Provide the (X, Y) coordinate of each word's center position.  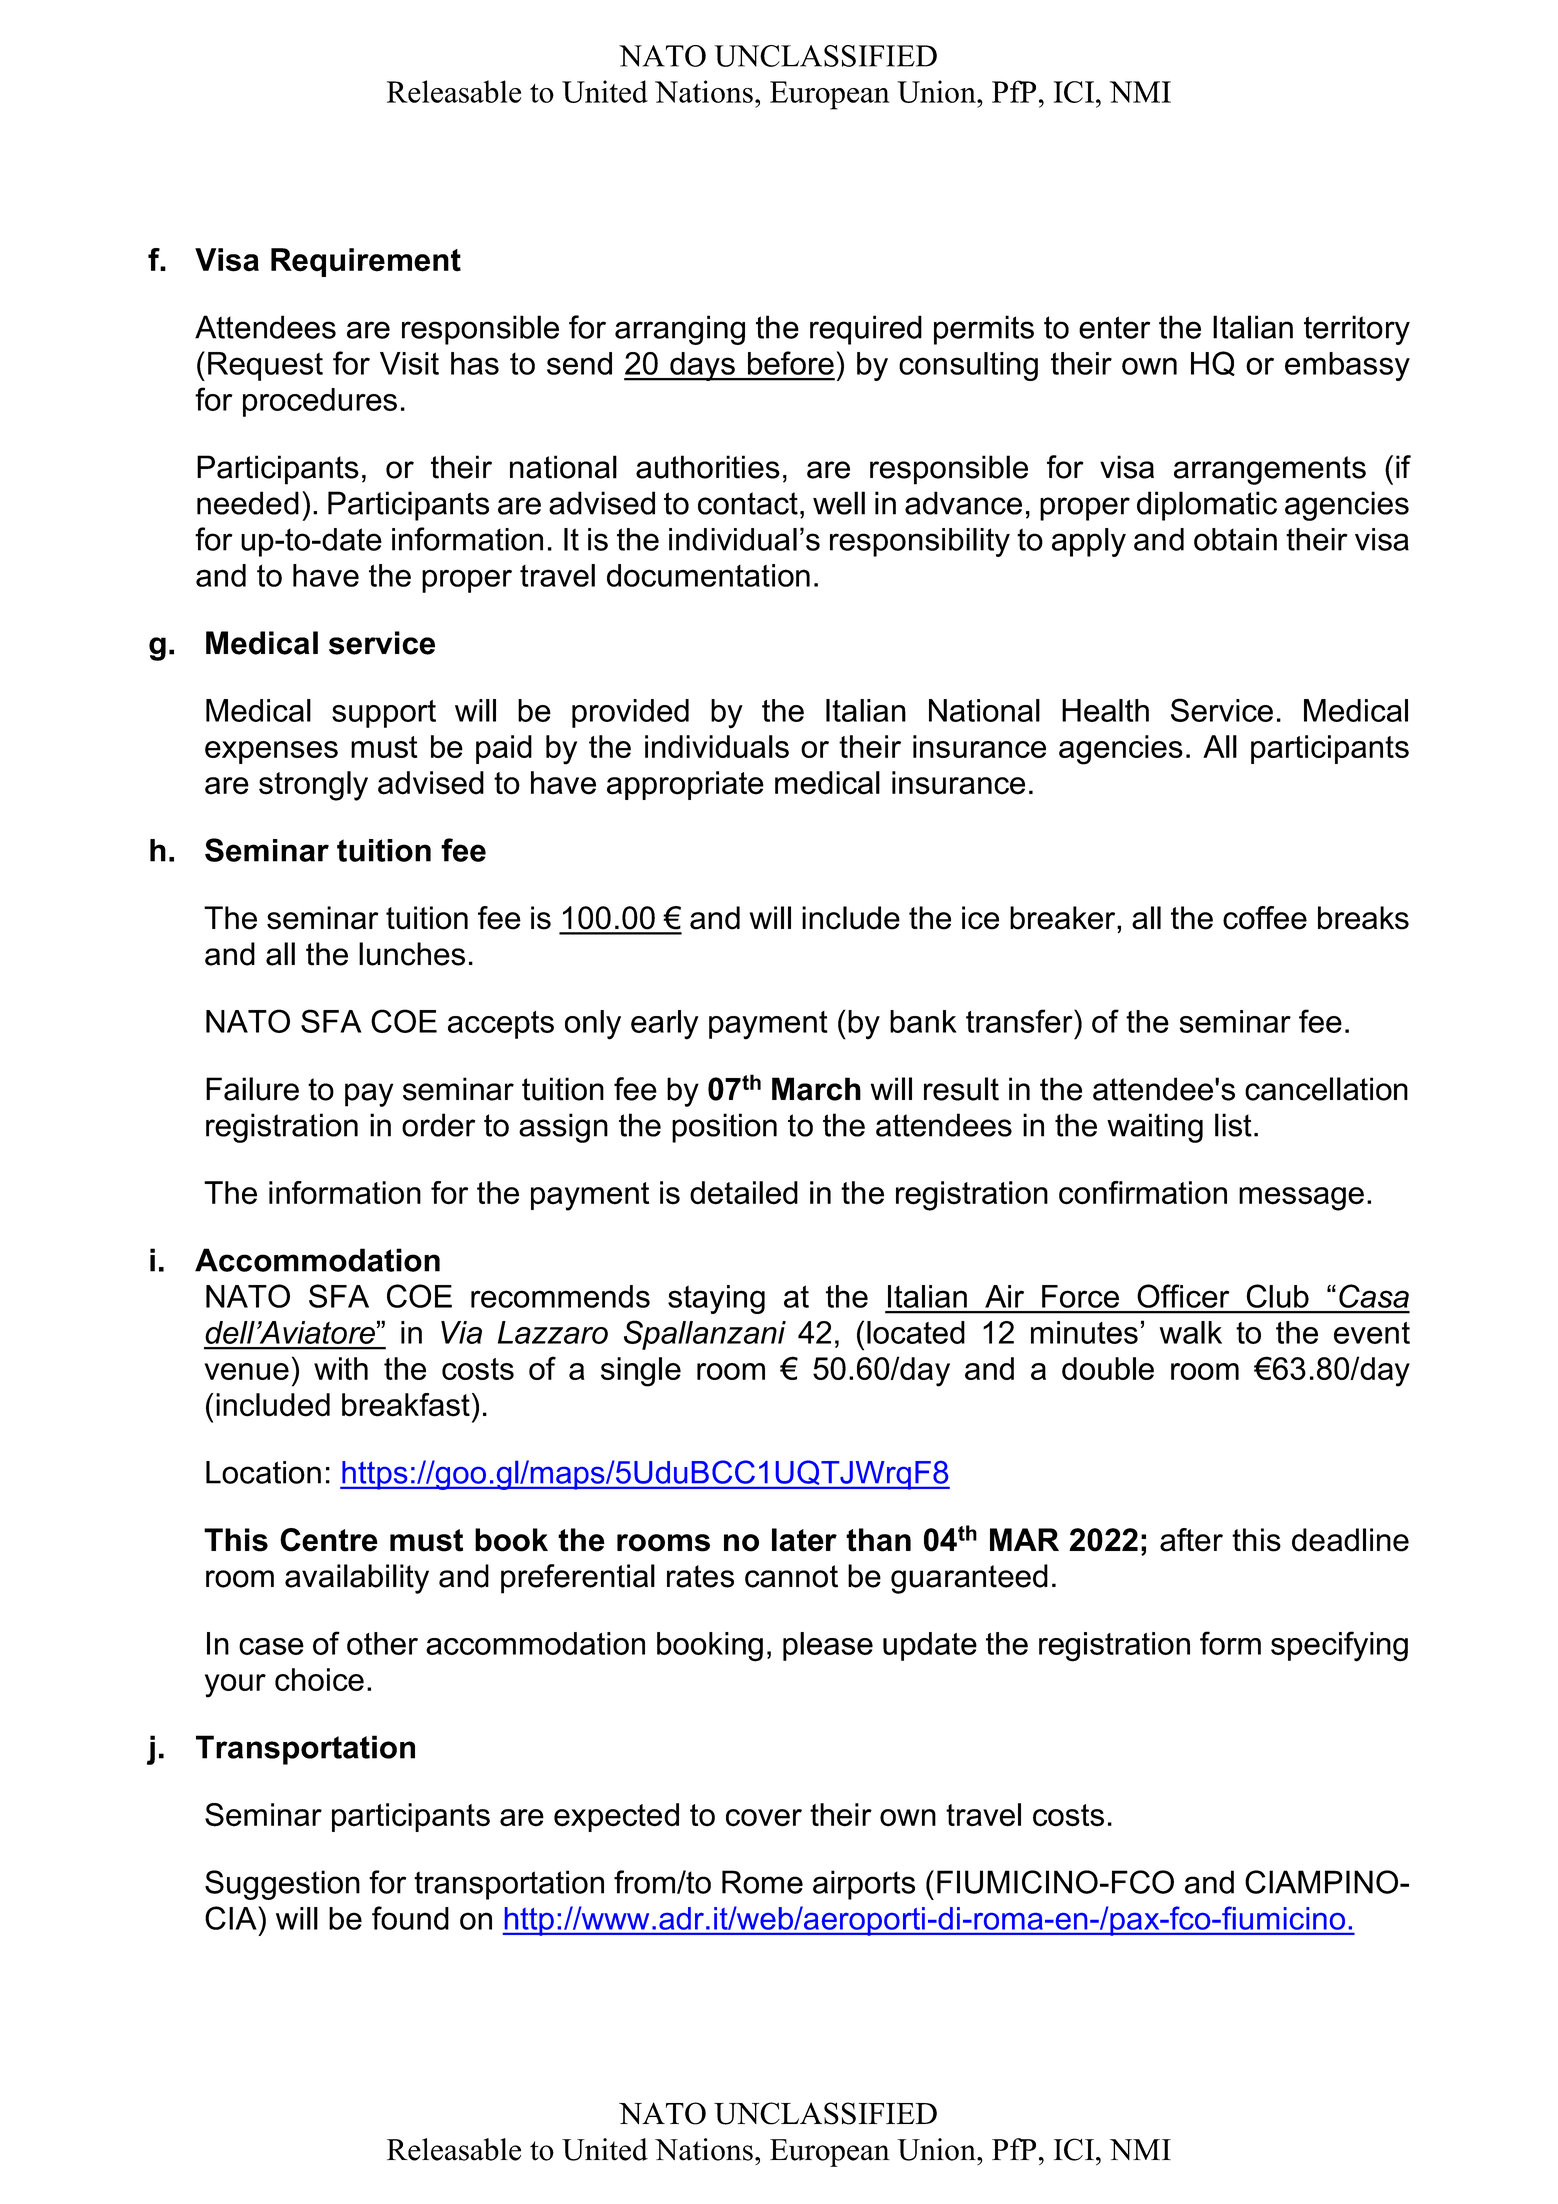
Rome (762, 1882)
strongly (313, 786)
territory (1357, 330)
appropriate (685, 785)
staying (716, 1299)
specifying (1339, 1646)
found (410, 1918)
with (341, 1368)
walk (1191, 1332)
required (866, 330)
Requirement (366, 262)
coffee (1265, 918)
